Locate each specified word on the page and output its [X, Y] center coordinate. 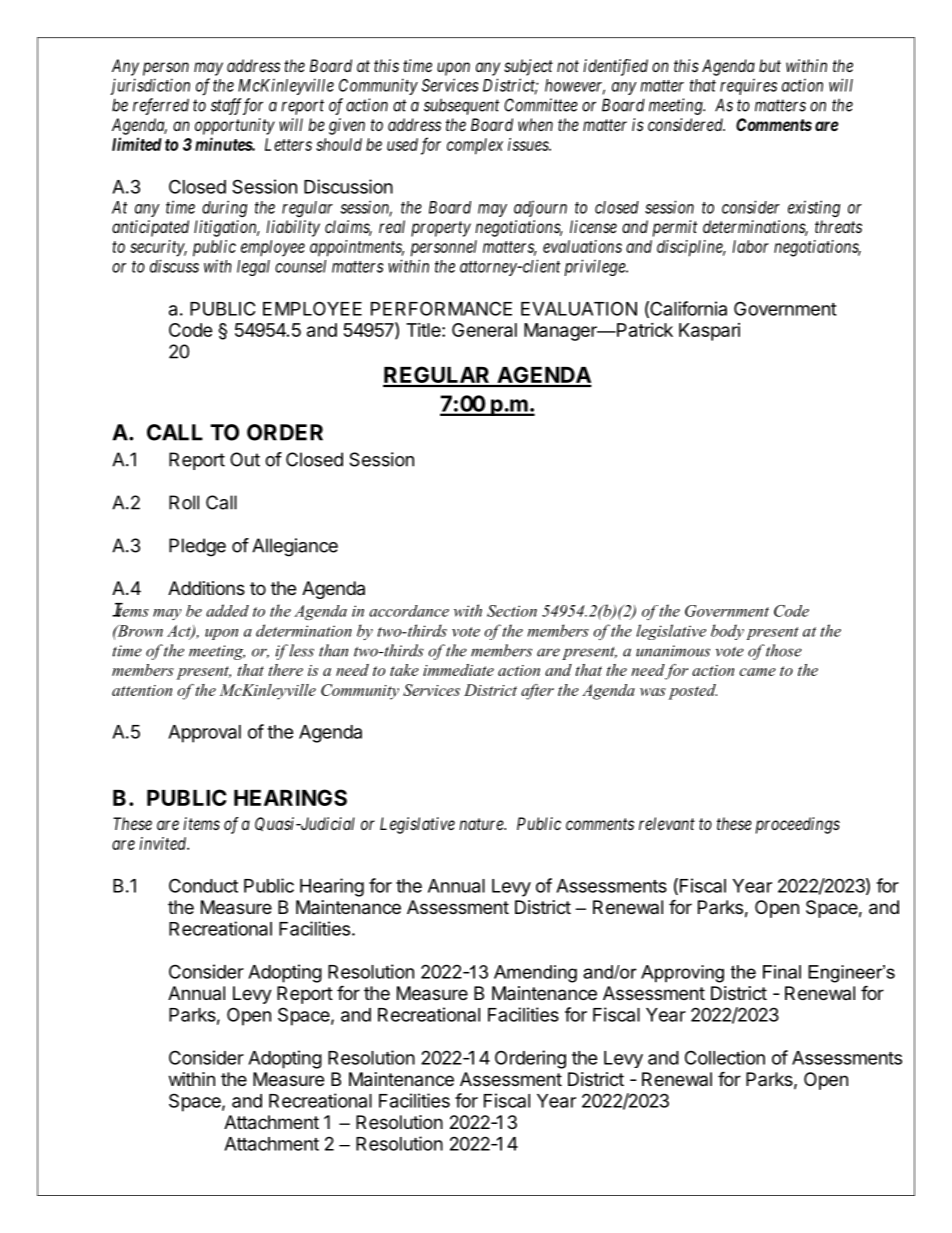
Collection [725, 1057]
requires [748, 86]
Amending [535, 974]
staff [228, 106]
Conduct [203, 885]
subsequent [462, 106]
